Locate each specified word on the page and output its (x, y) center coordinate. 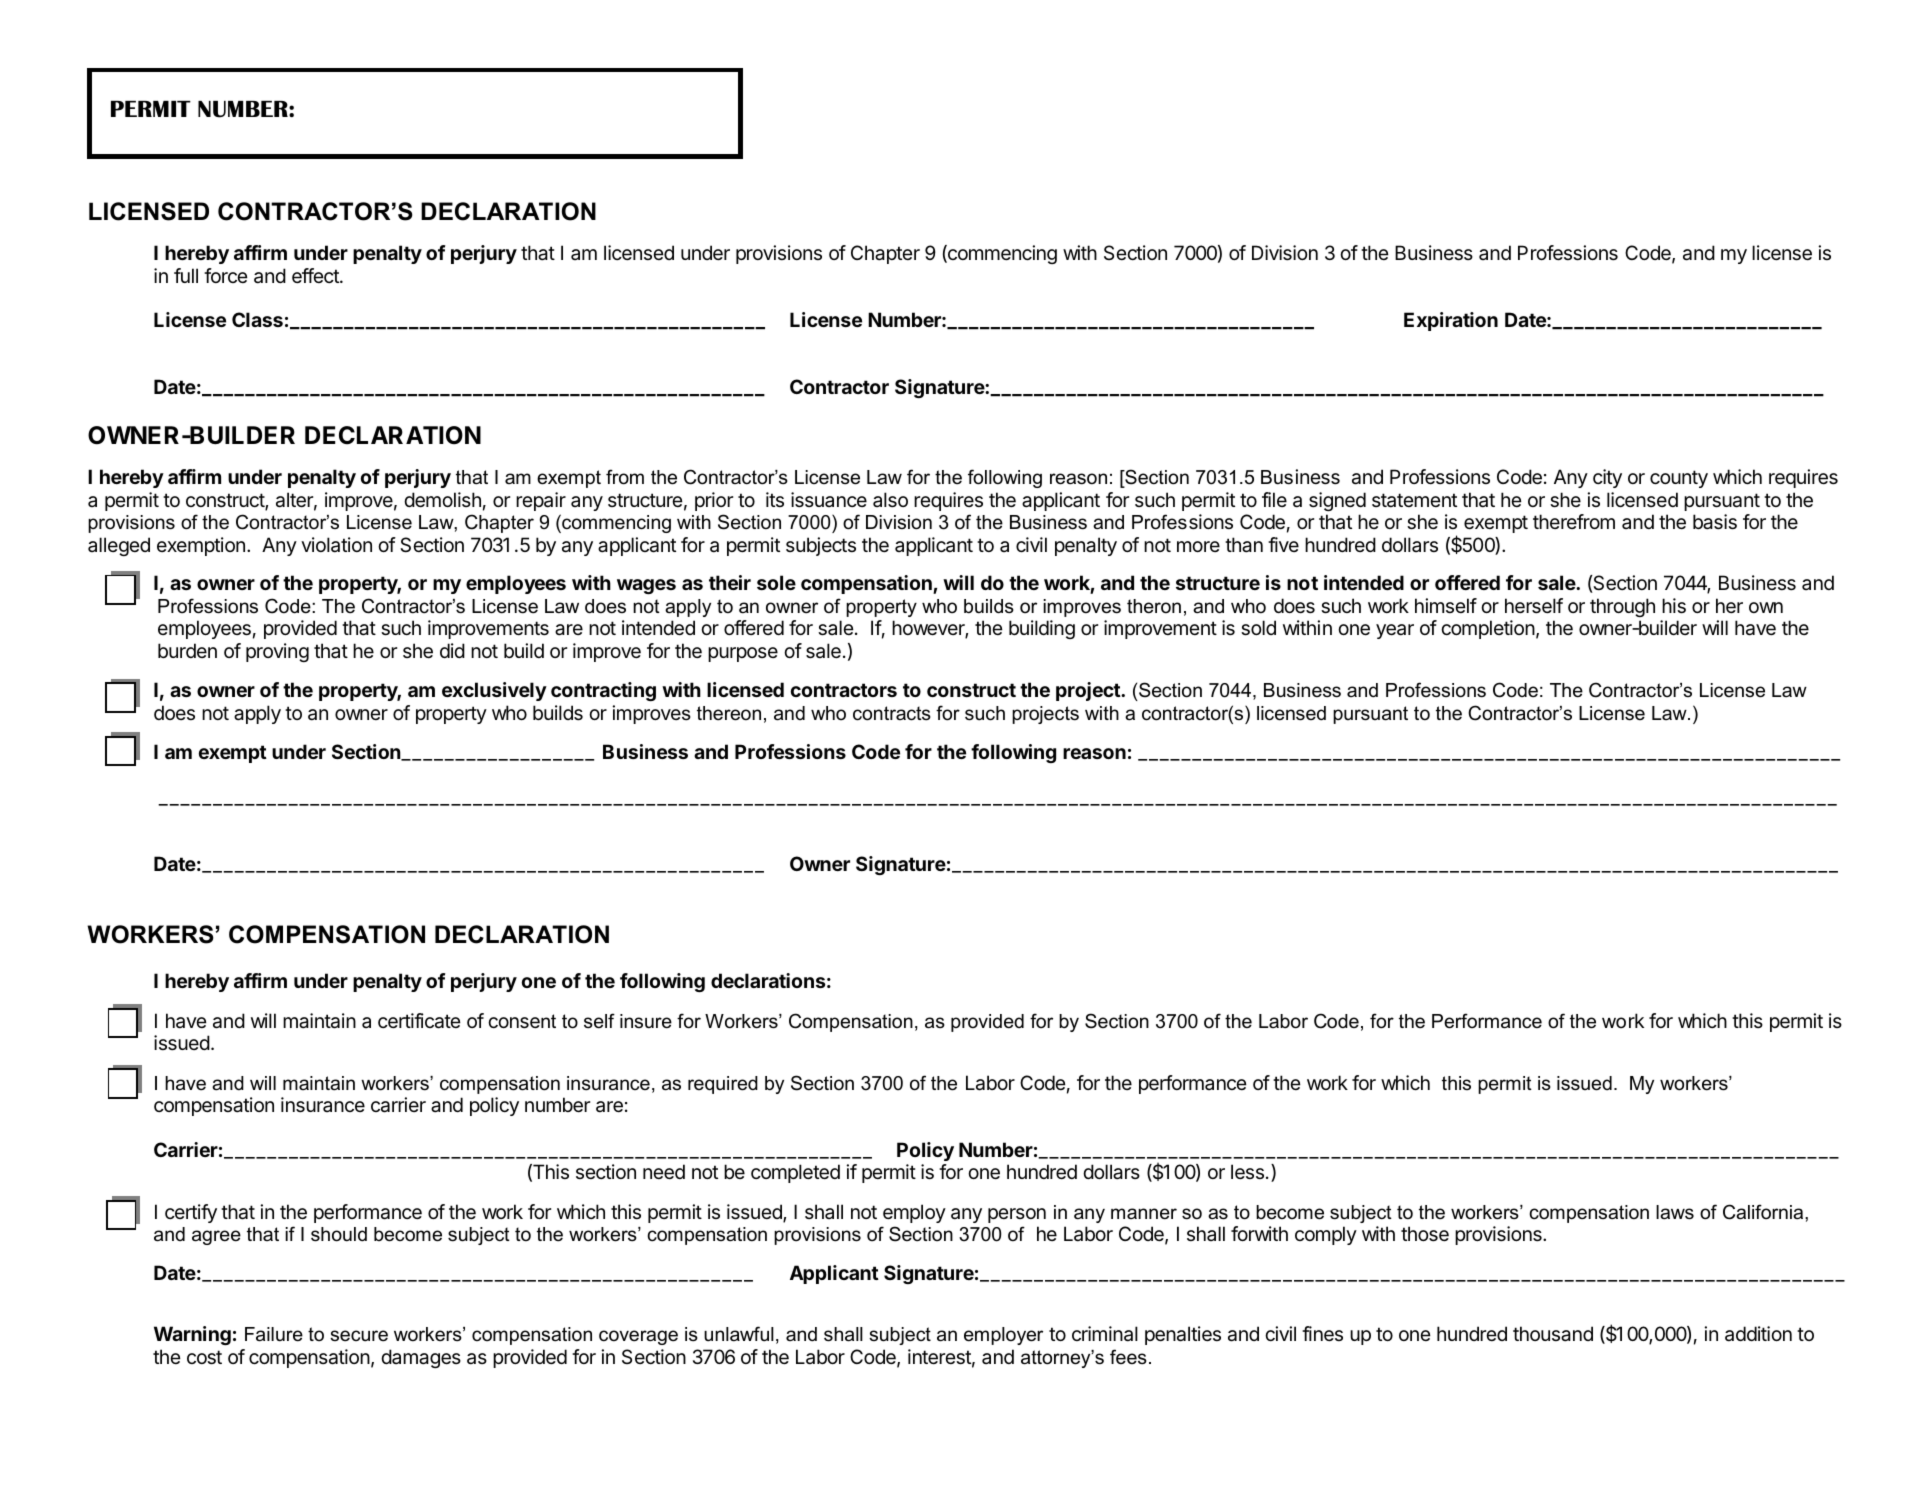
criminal (1105, 1334)
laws (1675, 1212)
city (1607, 478)
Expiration (1451, 321)
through (1622, 609)
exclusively (494, 691)
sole (776, 582)
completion (1488, 629)
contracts (892, 713)
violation (336, 545)
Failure (274, 1334)
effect (316, 276)
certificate (419, 1021)
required (723, 1085)
